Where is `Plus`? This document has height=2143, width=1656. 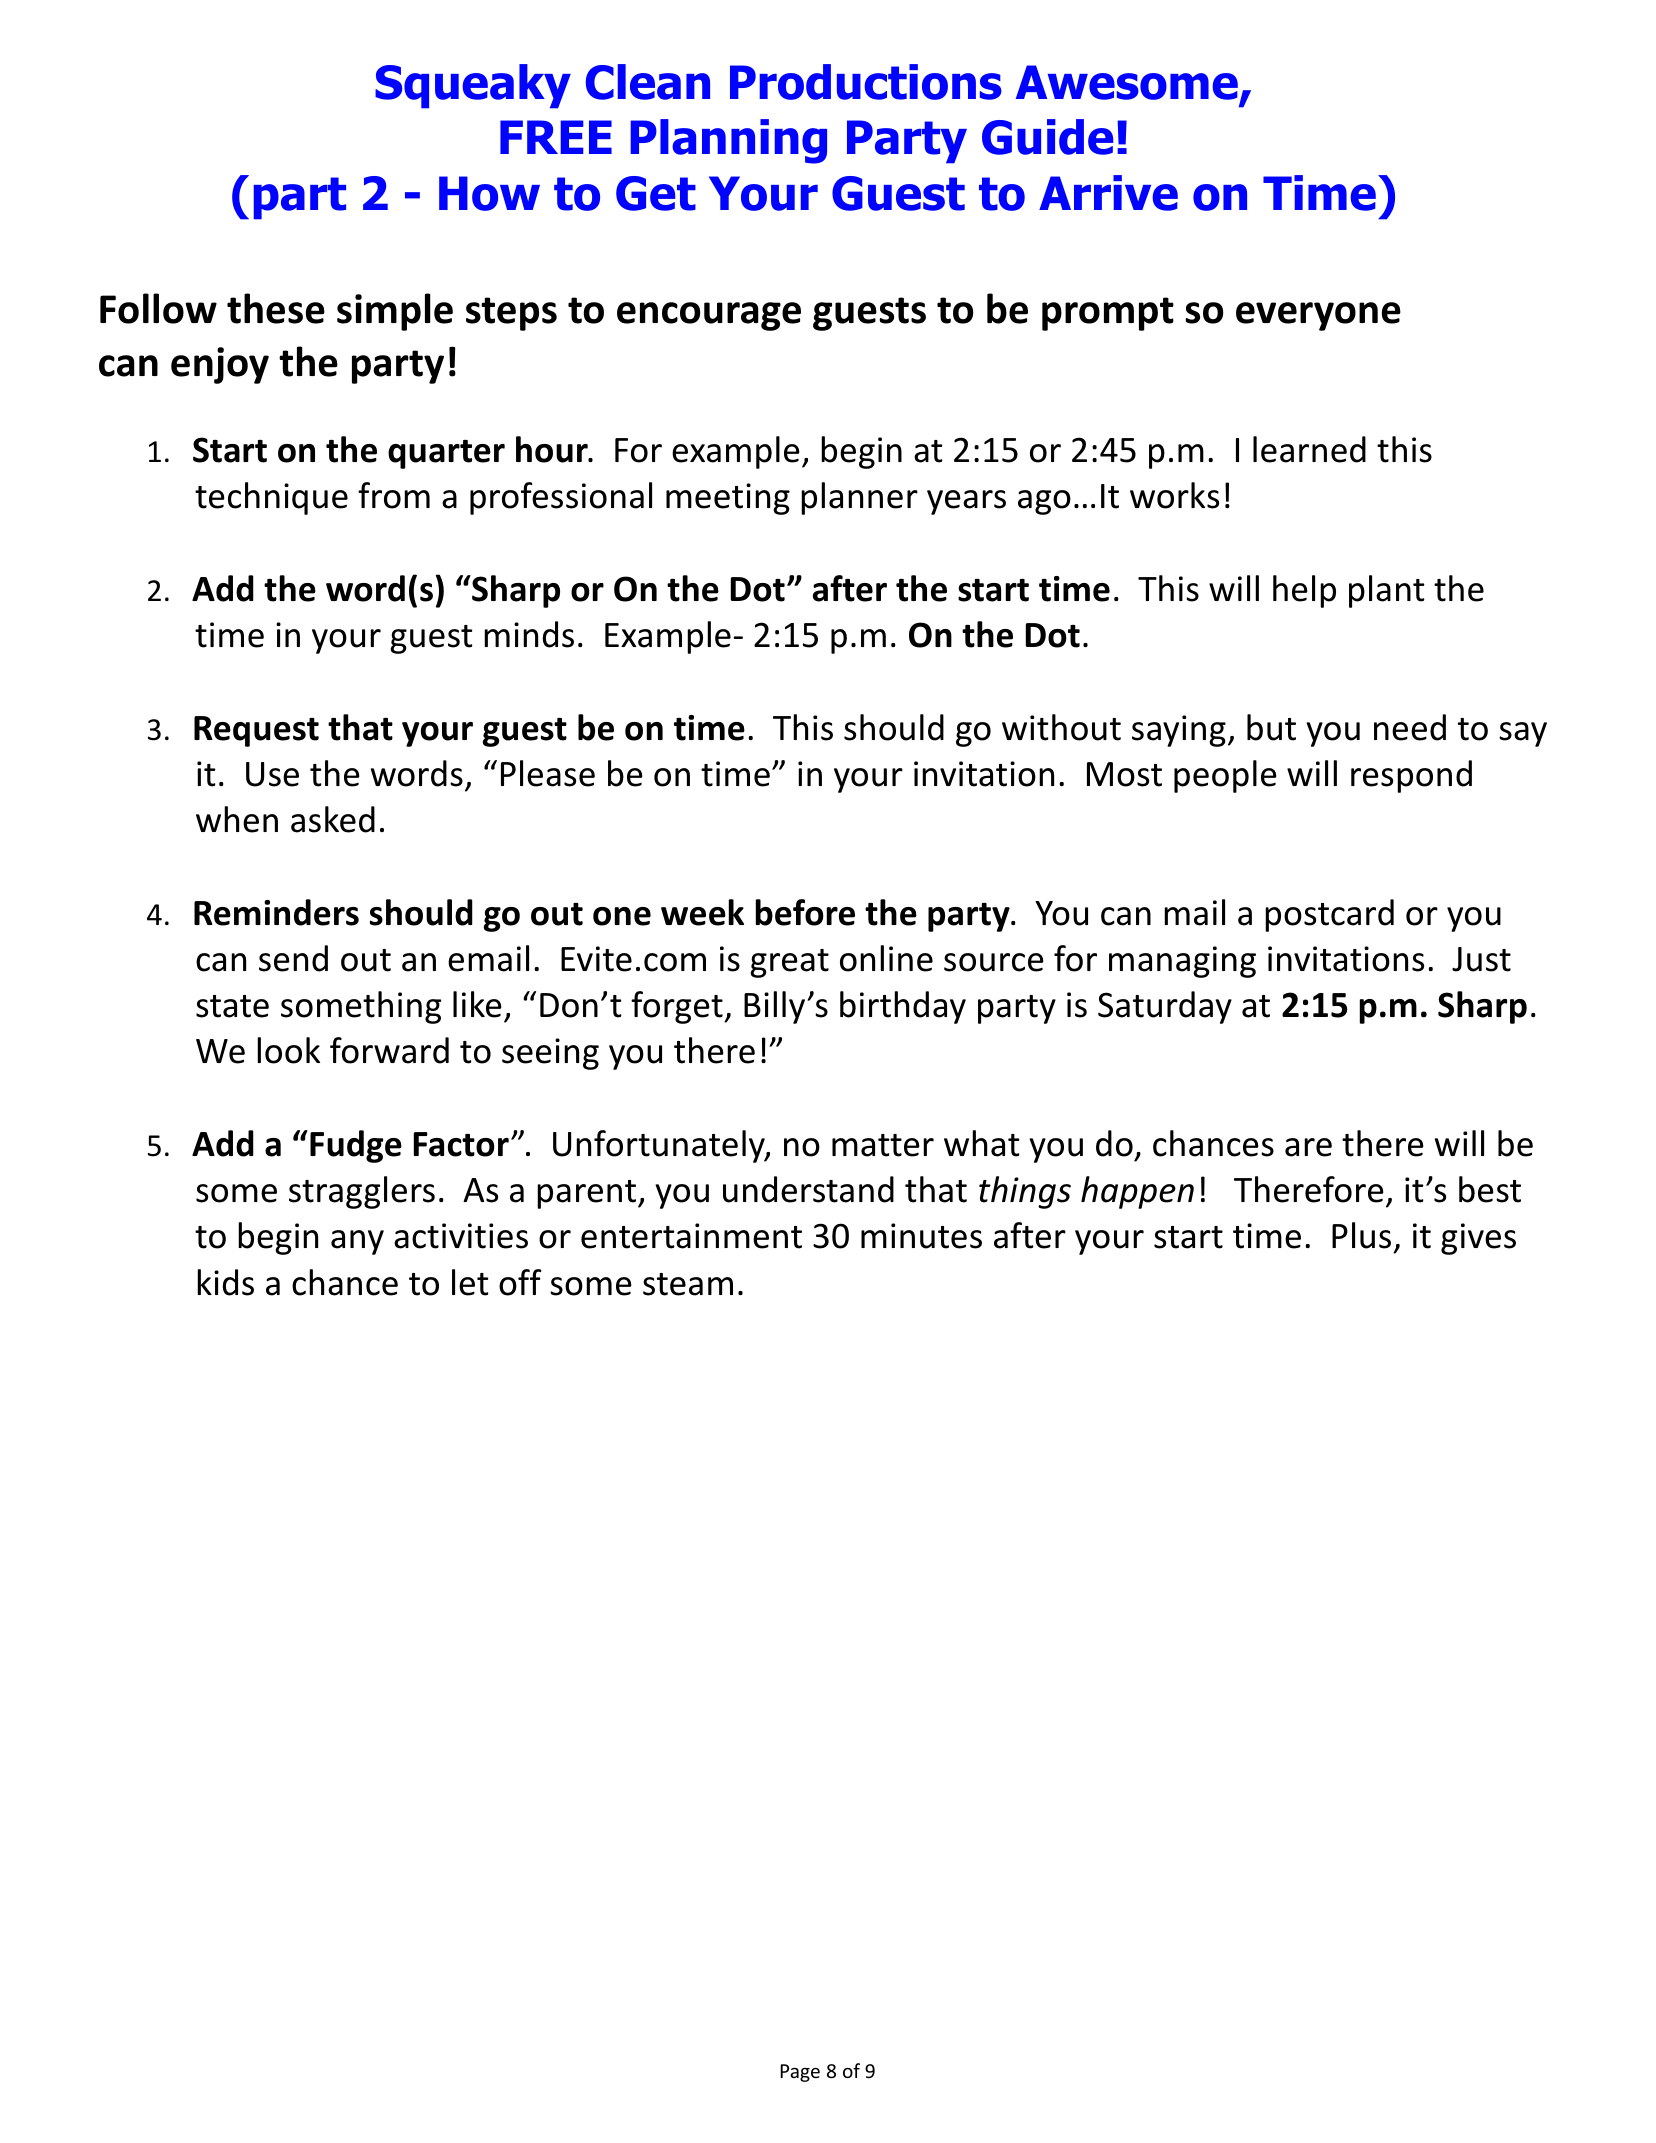
Plus is located at coordinates (1361, 1235).
